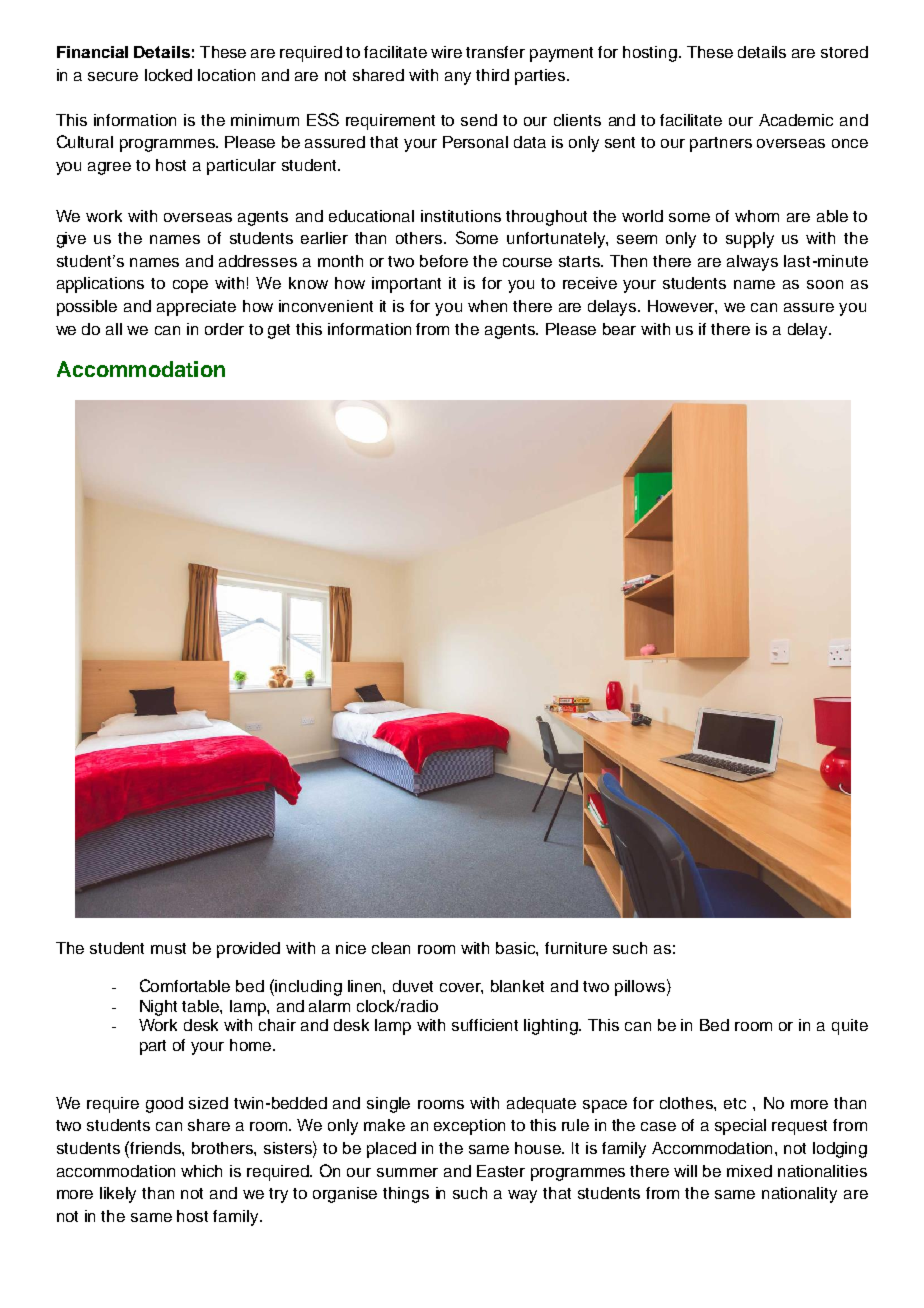 The image size is (924, 1308). I want to click on when, so click(487, 306).
